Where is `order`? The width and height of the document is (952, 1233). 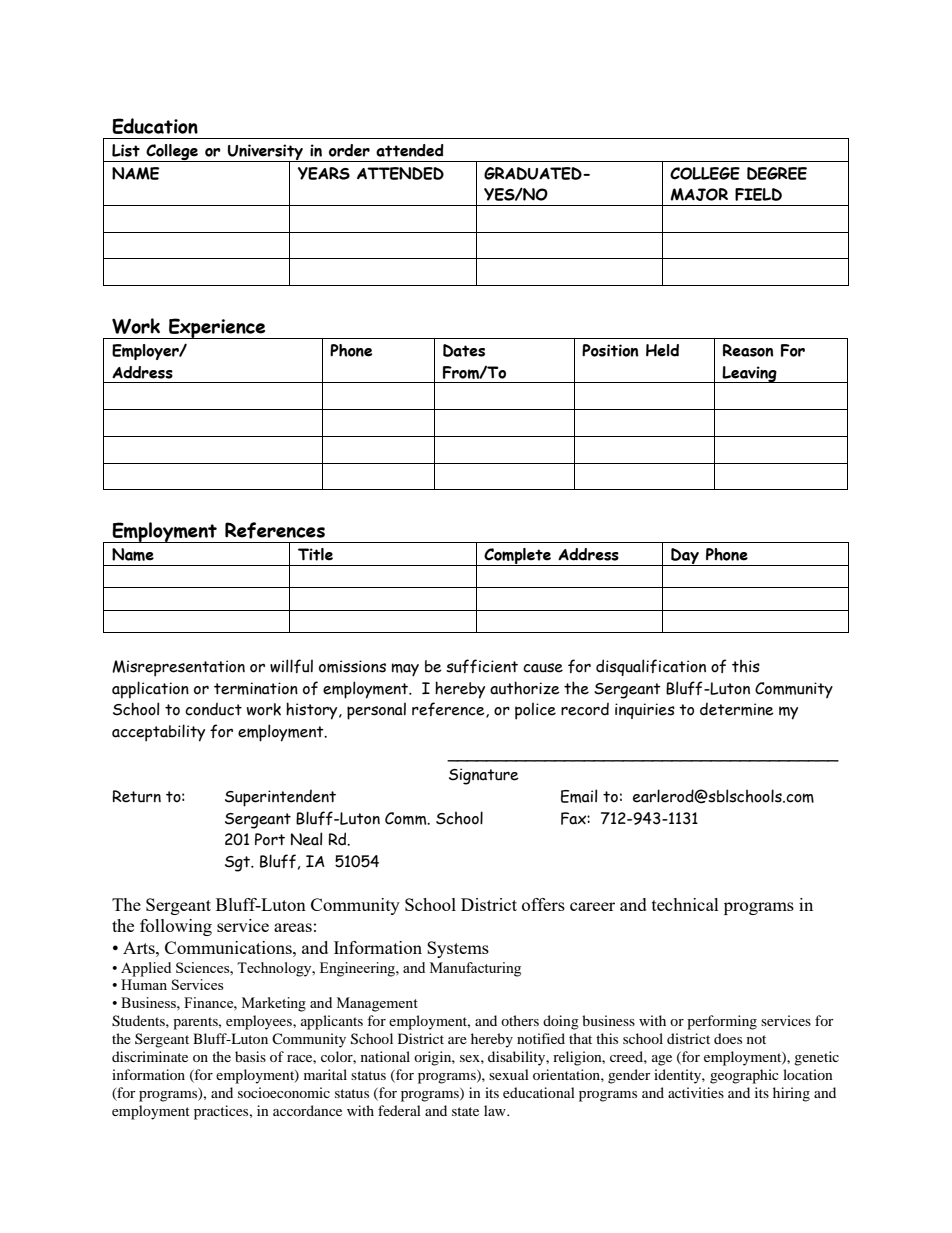
order is located at coordinates (349, 150).
